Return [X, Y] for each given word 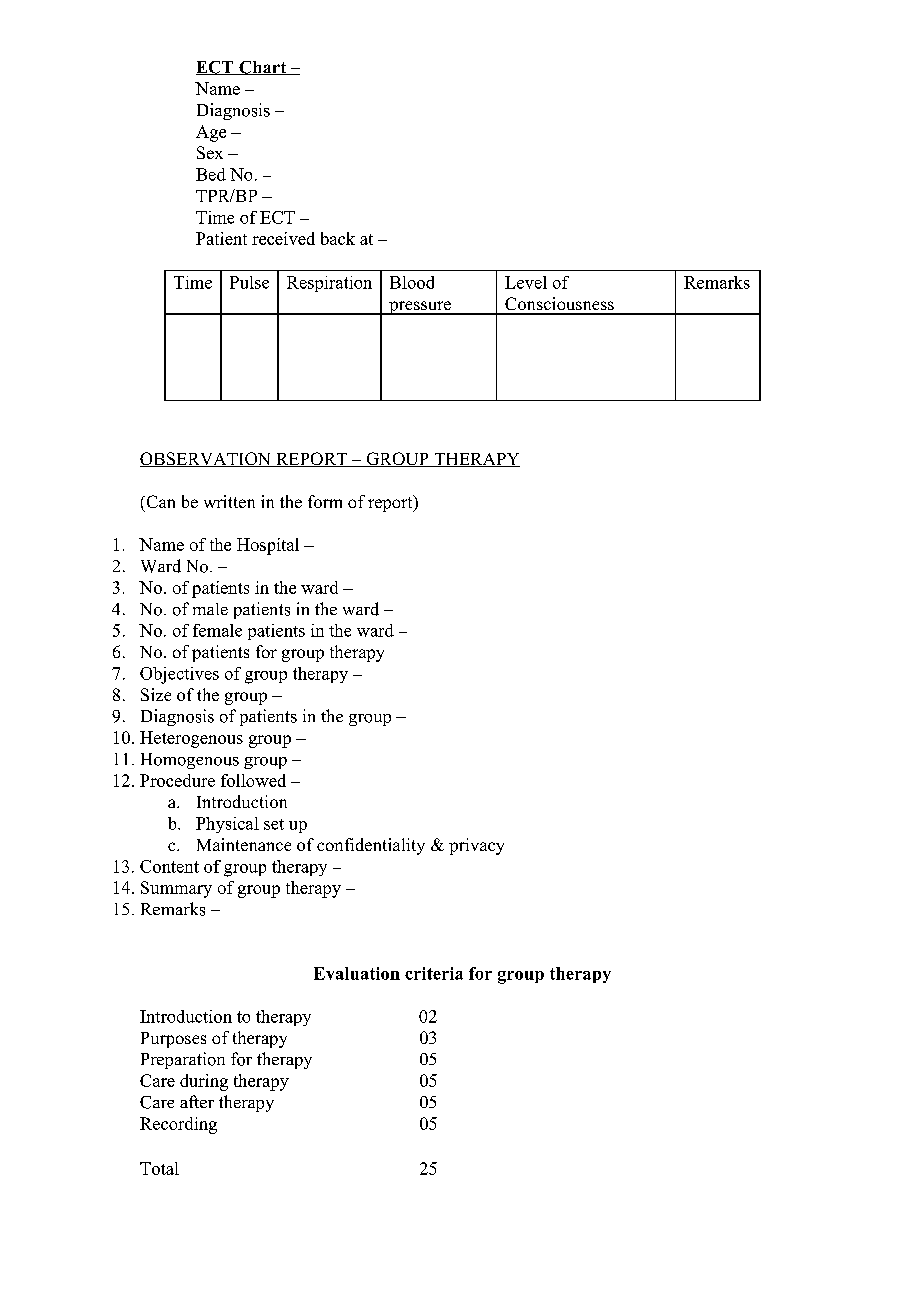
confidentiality [371, 846]
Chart [263, 68]
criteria [434, 973]
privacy [476, 846]
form [325, 501]
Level [526, 282]
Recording [178, 1125]
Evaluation [357, 973]
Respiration [329, 284]
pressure [420, 308]
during [204, 1082]
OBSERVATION [206, 459]
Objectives [179, 675]
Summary [176, 889]
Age [211, 133]
